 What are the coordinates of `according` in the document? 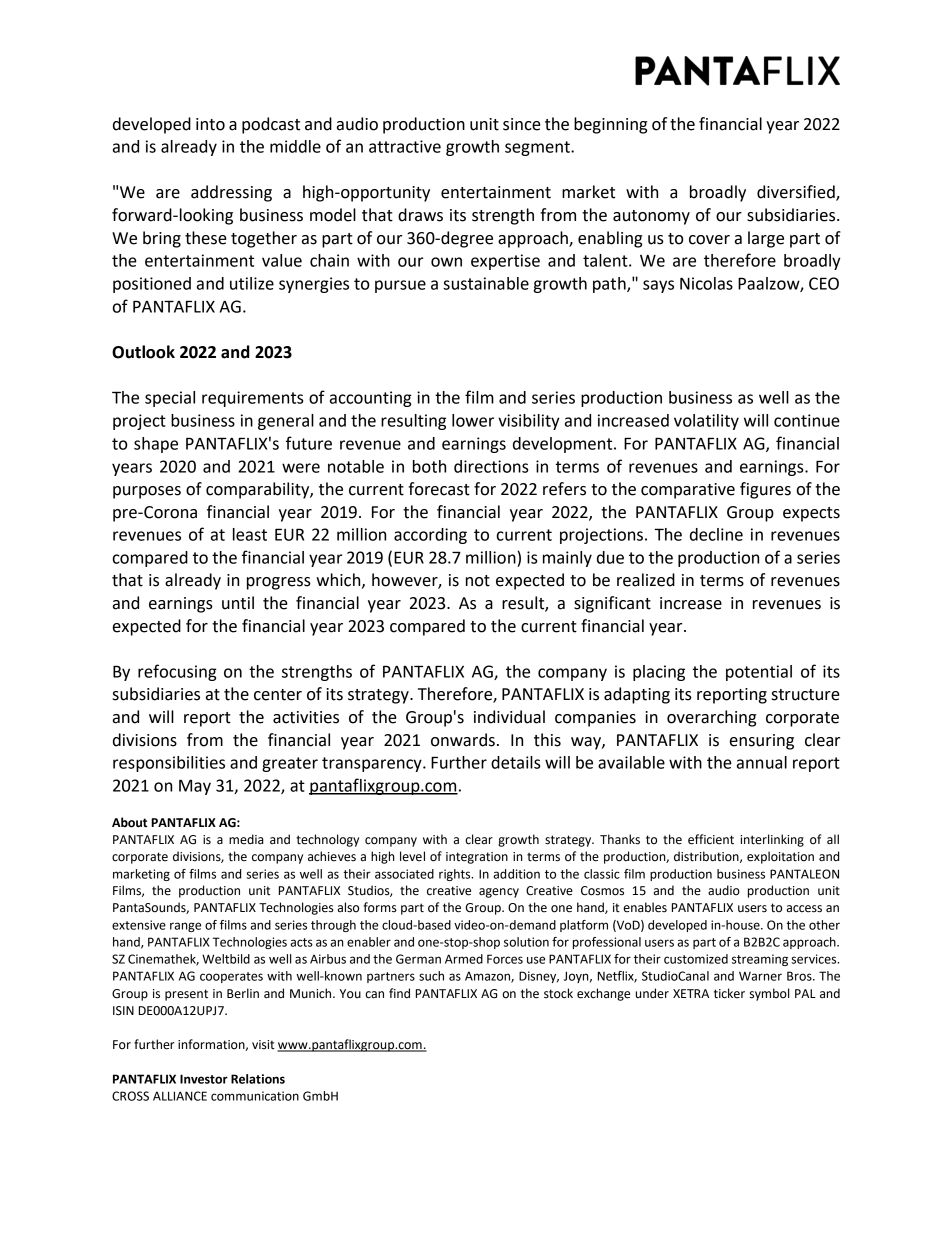 It's located at (430, 536).
